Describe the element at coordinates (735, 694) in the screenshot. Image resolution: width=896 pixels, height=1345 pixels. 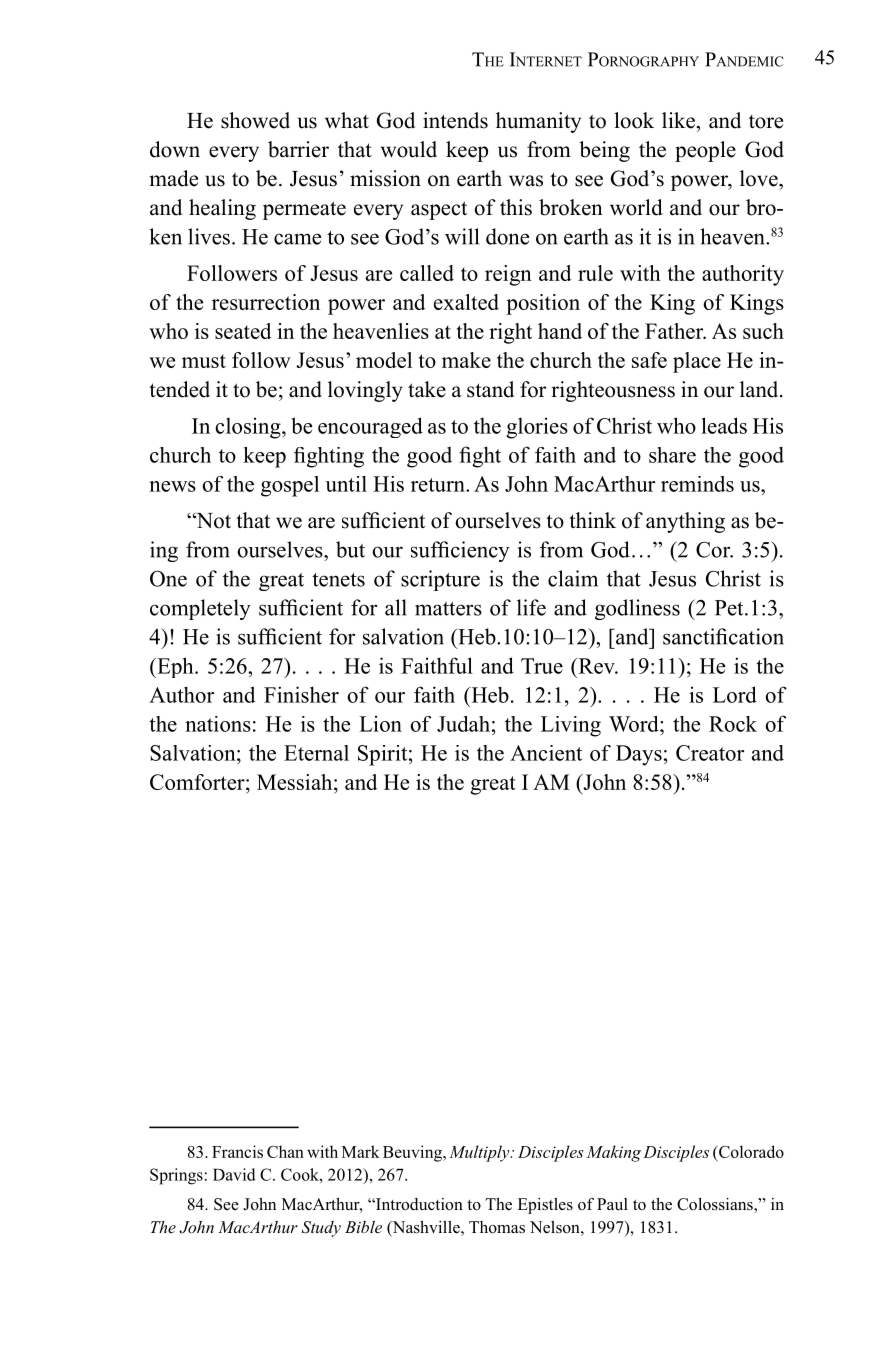
I see `Lord` at that location.
